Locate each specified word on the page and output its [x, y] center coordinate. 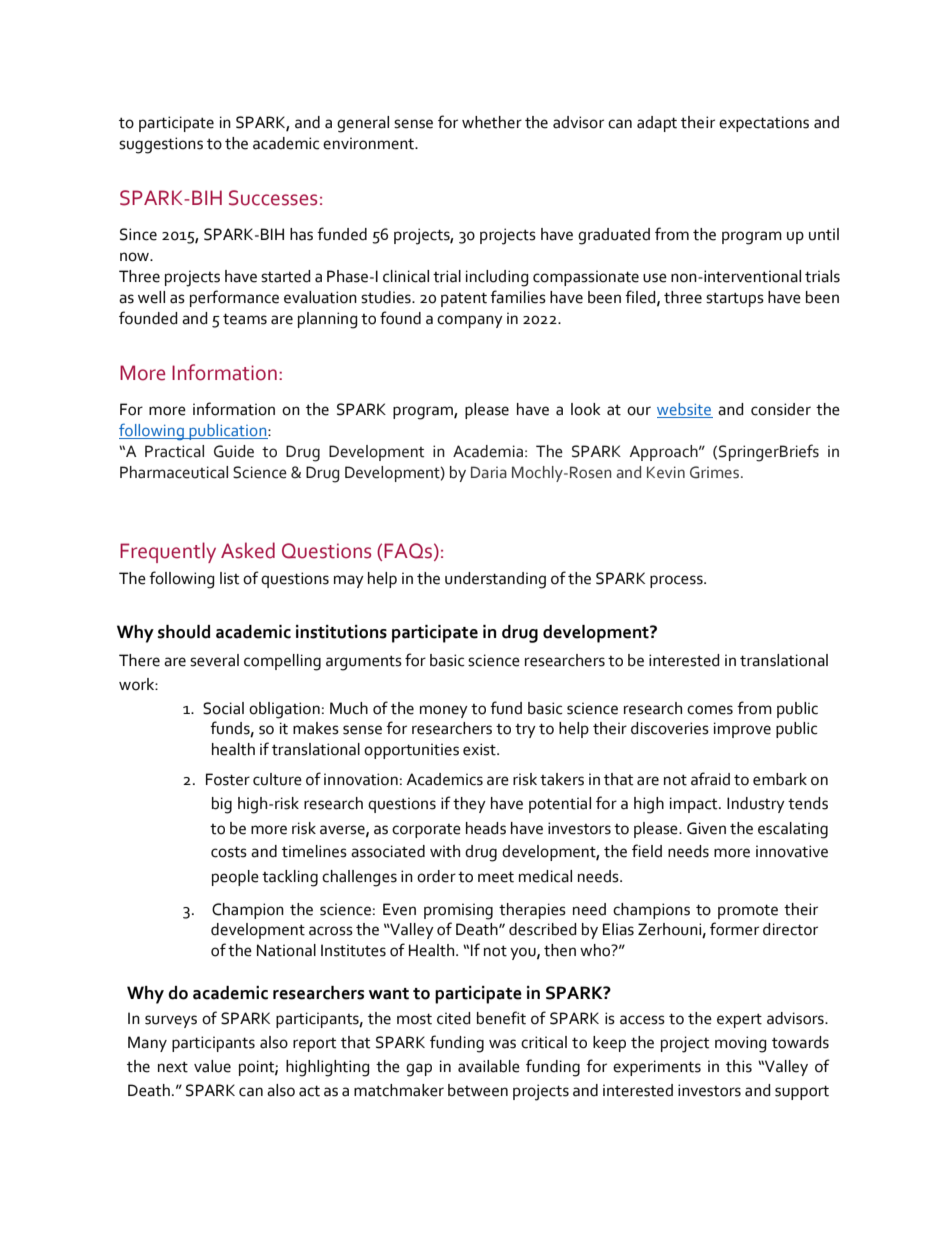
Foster [228, 779]
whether [492, 122]
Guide [234, 451]
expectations [764, 124]
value [212, 1066]
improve [742, 730]
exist [480, 749]
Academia [488, 451]
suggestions [161, 145]
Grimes [716, 472]
